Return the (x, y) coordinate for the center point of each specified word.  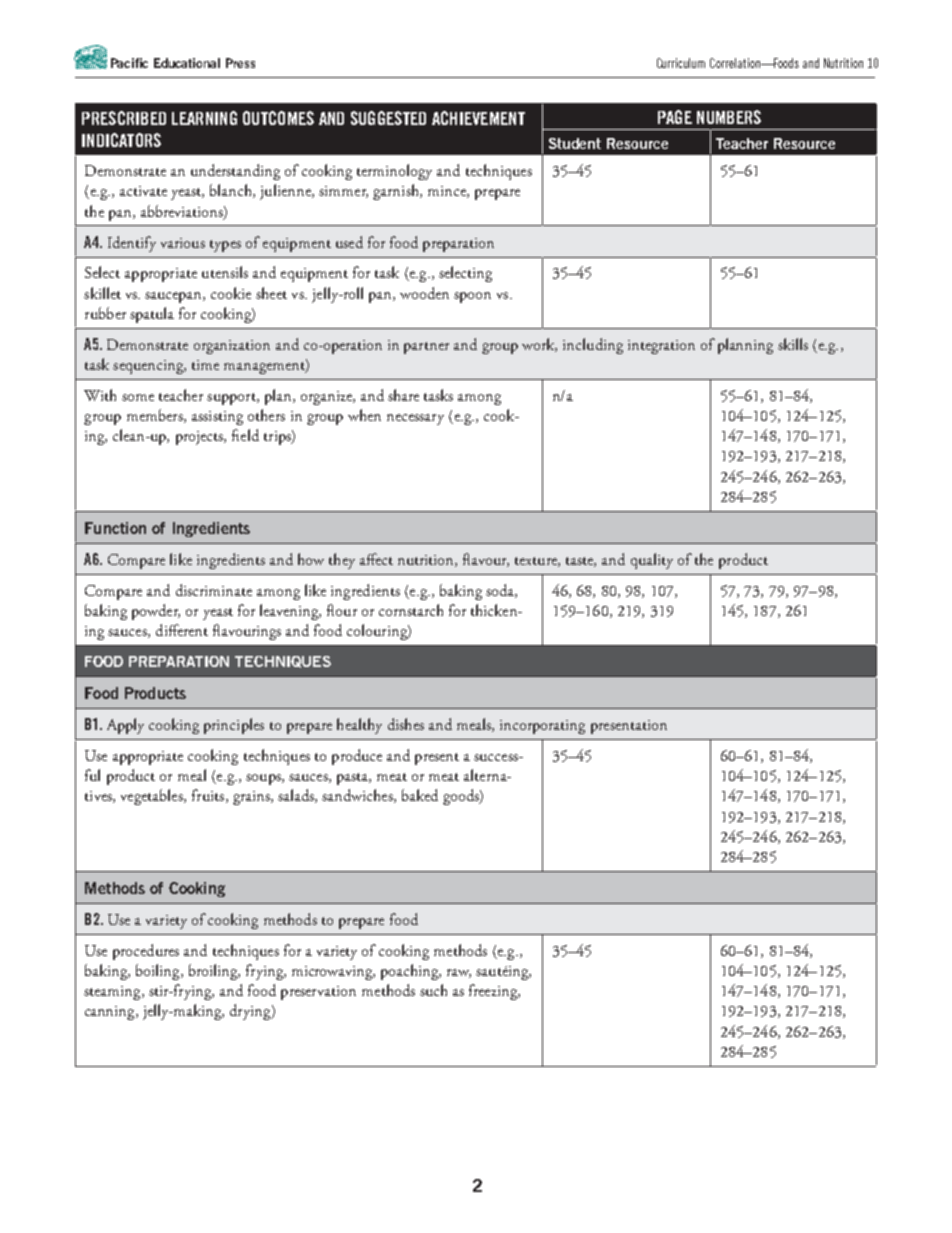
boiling (159, 972)
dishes (406, 724)
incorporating (542, 727)
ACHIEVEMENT (478, 118)
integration (661, 347)
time (205, 365)
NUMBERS (729, 117)
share (403, 395)
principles (234, 726)
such (433, 990)
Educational (187, 63)
